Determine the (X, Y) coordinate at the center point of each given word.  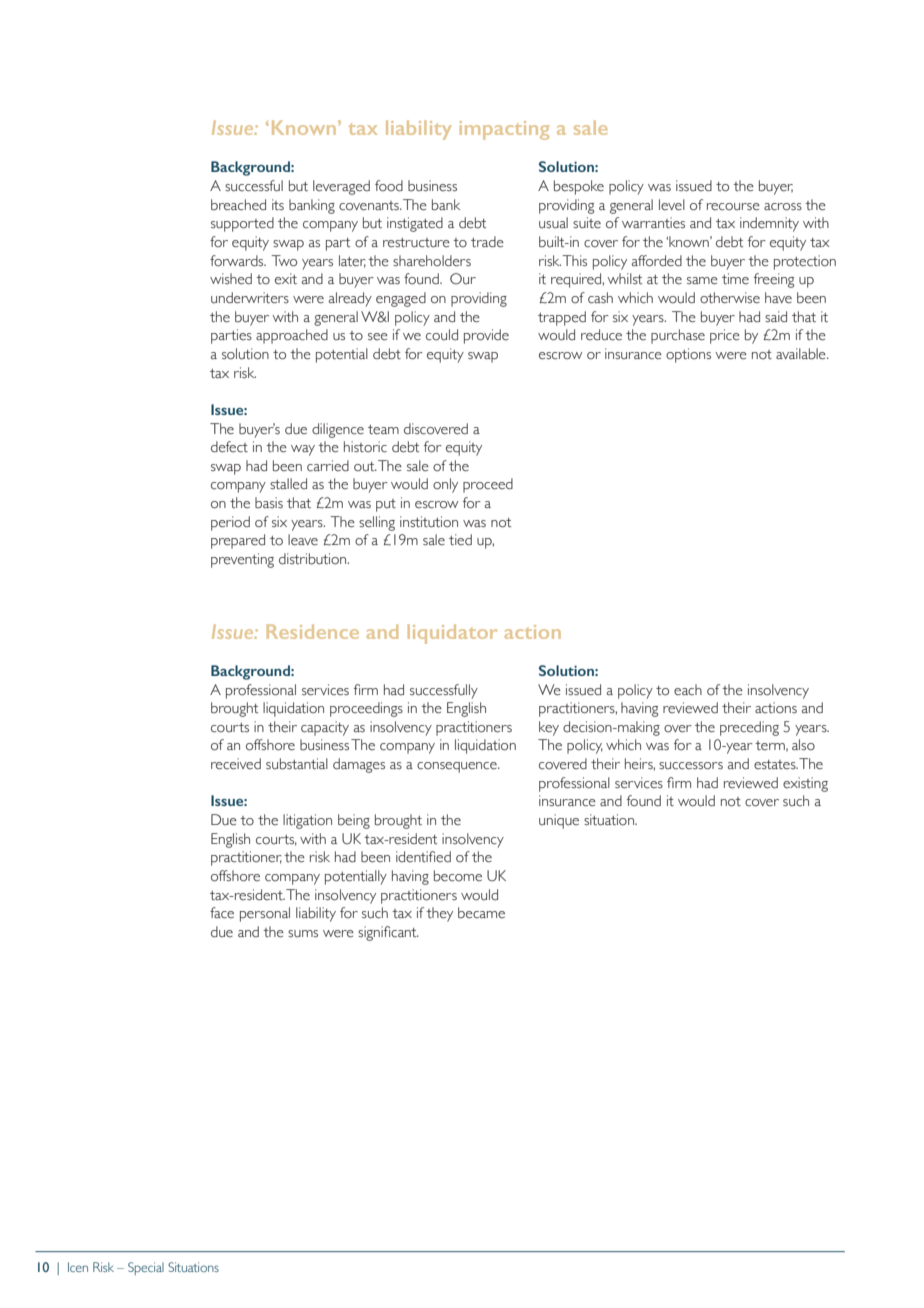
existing (805, 784)
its (278, 205)
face (222, 913)
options (688, 355)
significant (388, 933)
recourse (733, 207)
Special (146, 1268)
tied (460, 540)
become (458, 876)
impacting (504, 130)
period (230, 523)
